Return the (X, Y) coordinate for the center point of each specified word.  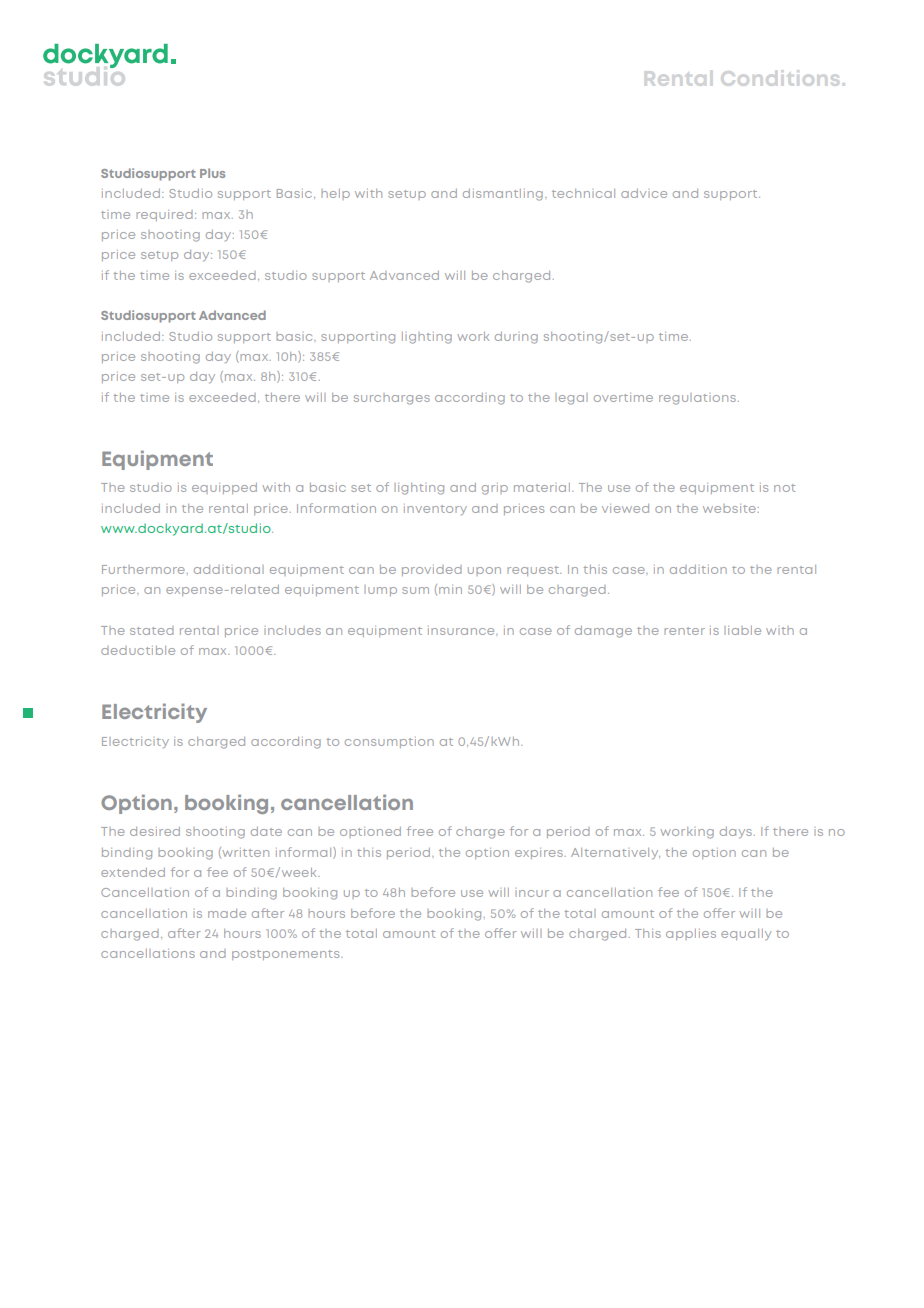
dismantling (503, 195)
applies (691, 934)
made (227, 913)
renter (684, 631)
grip (495, 489)
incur (532, 893)
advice (644, 193)
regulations (697, 399)
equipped (224, 488)
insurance (462, 630)
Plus (212, 173)
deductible (138, 650)
